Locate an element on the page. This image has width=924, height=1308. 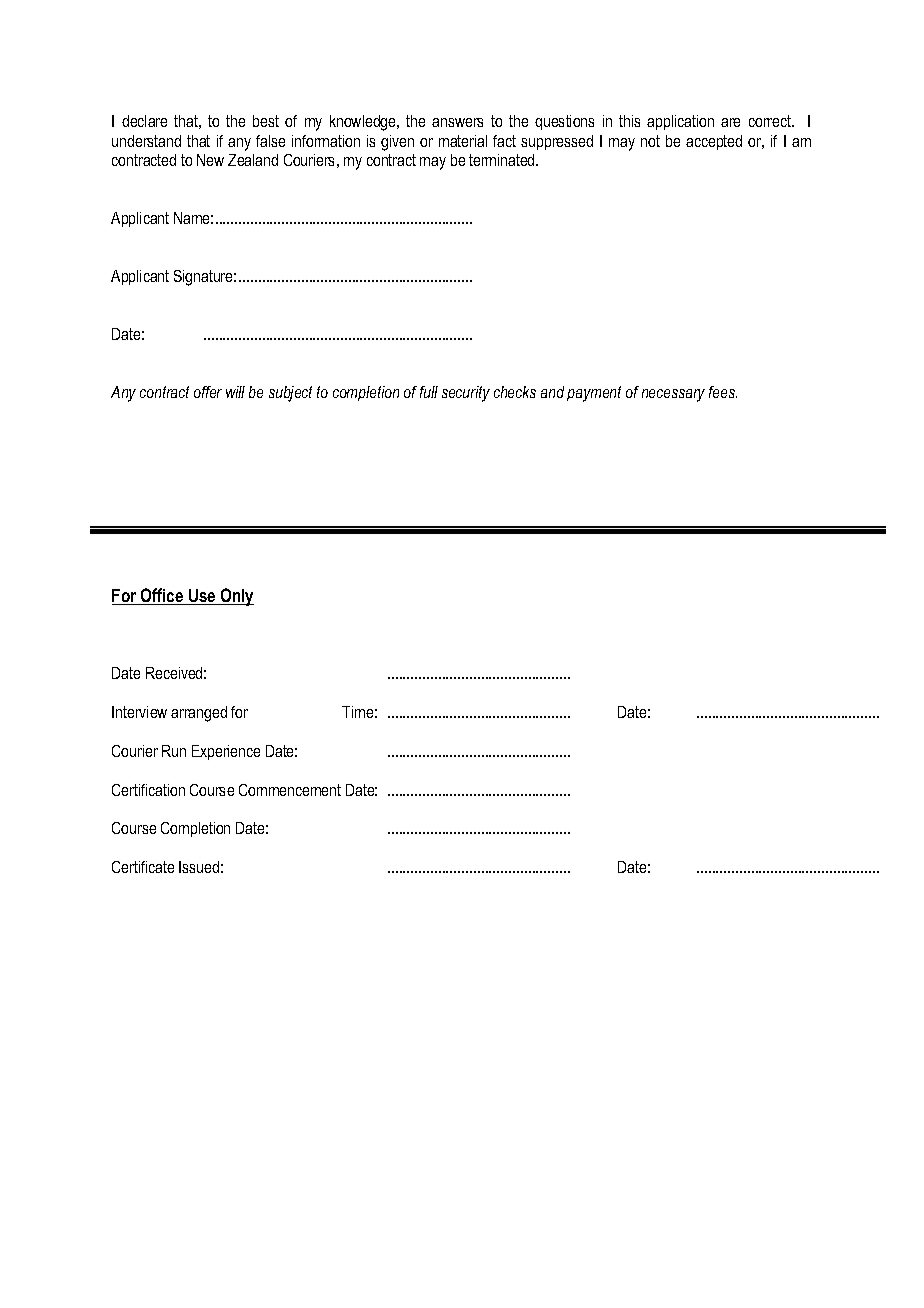
Certificate is located at coordinates (143, 867).
